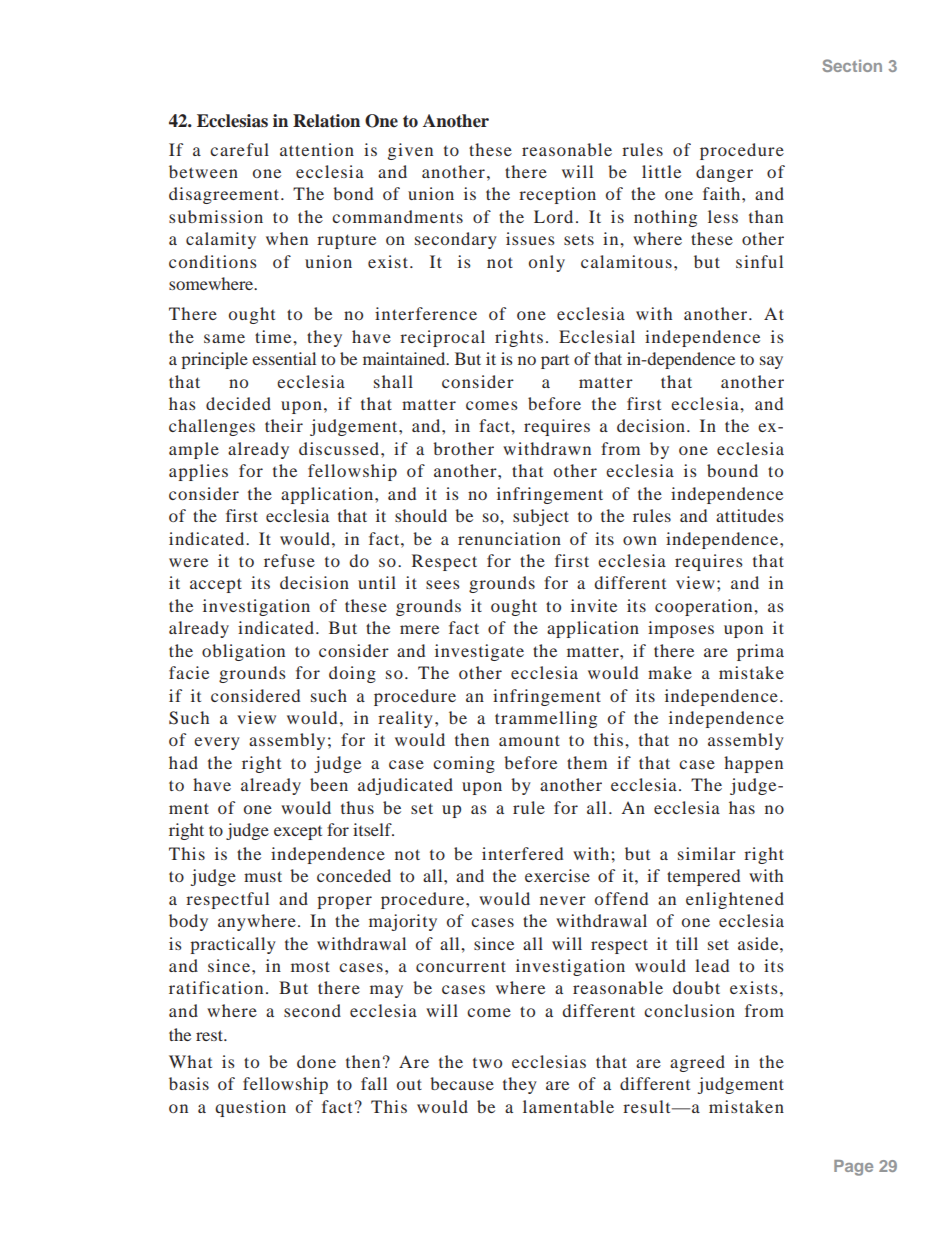 This screenshot has height=1233, width=952. I want to click on bound, so click(732, 470).
